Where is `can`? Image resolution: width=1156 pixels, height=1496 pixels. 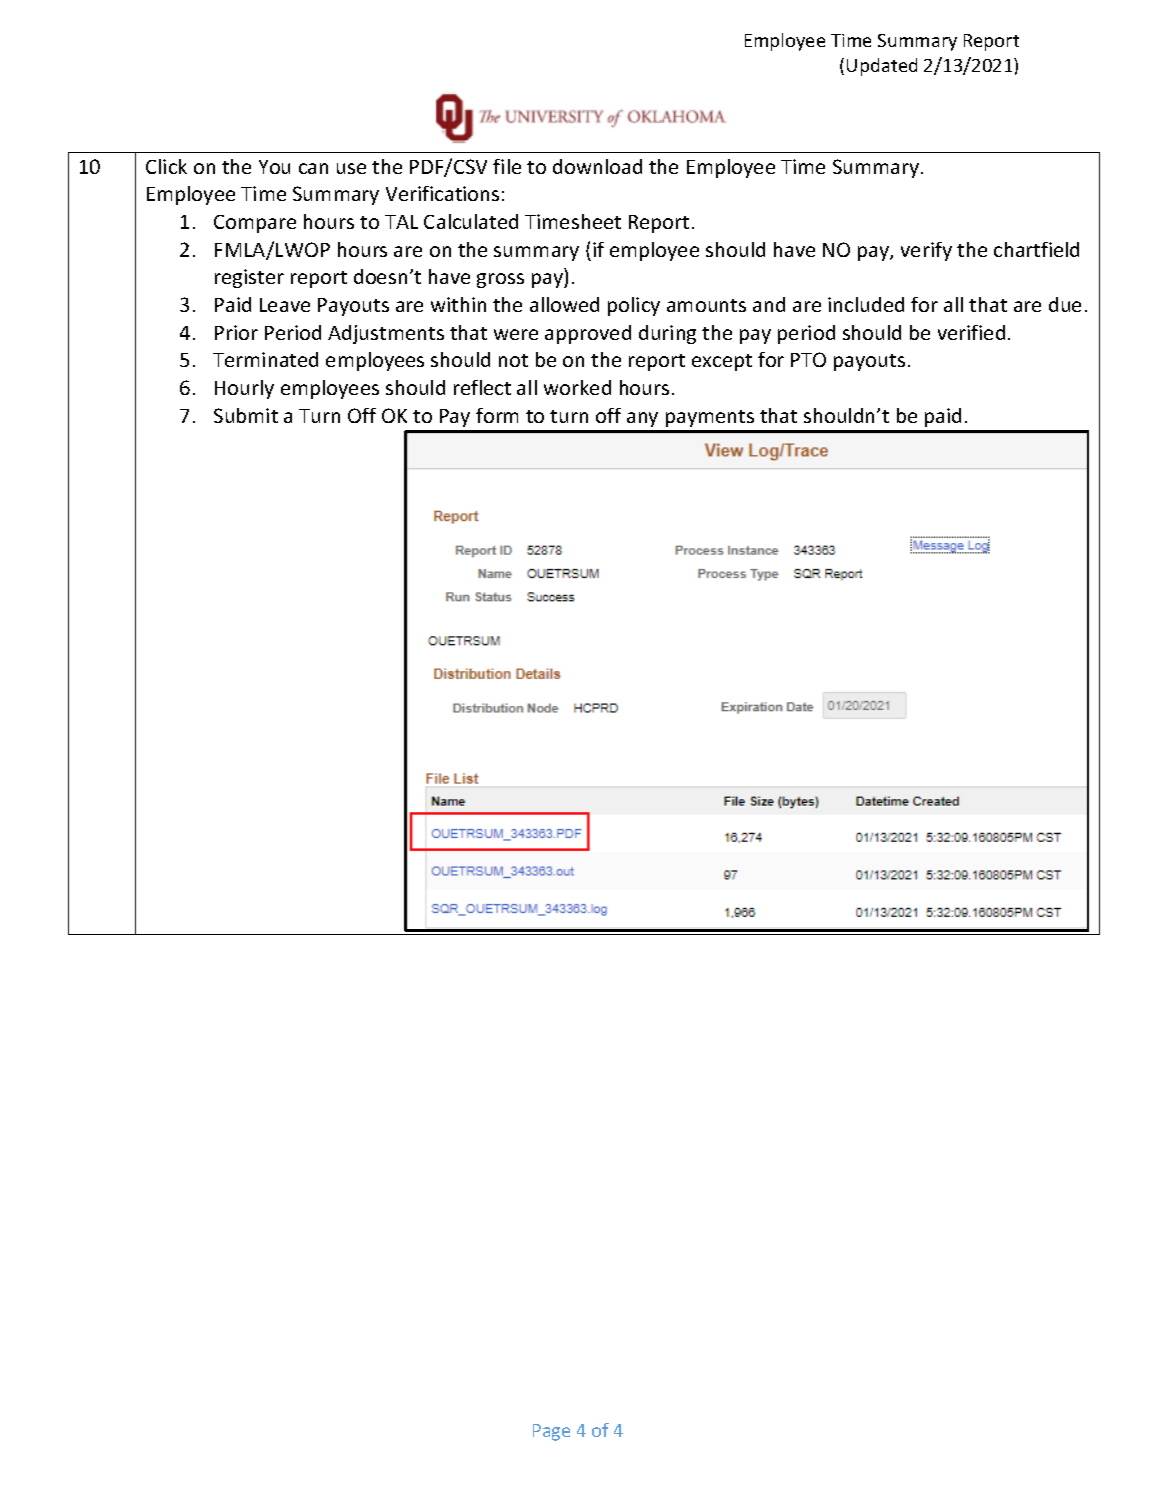 can is located at coordinates (313, 168).
